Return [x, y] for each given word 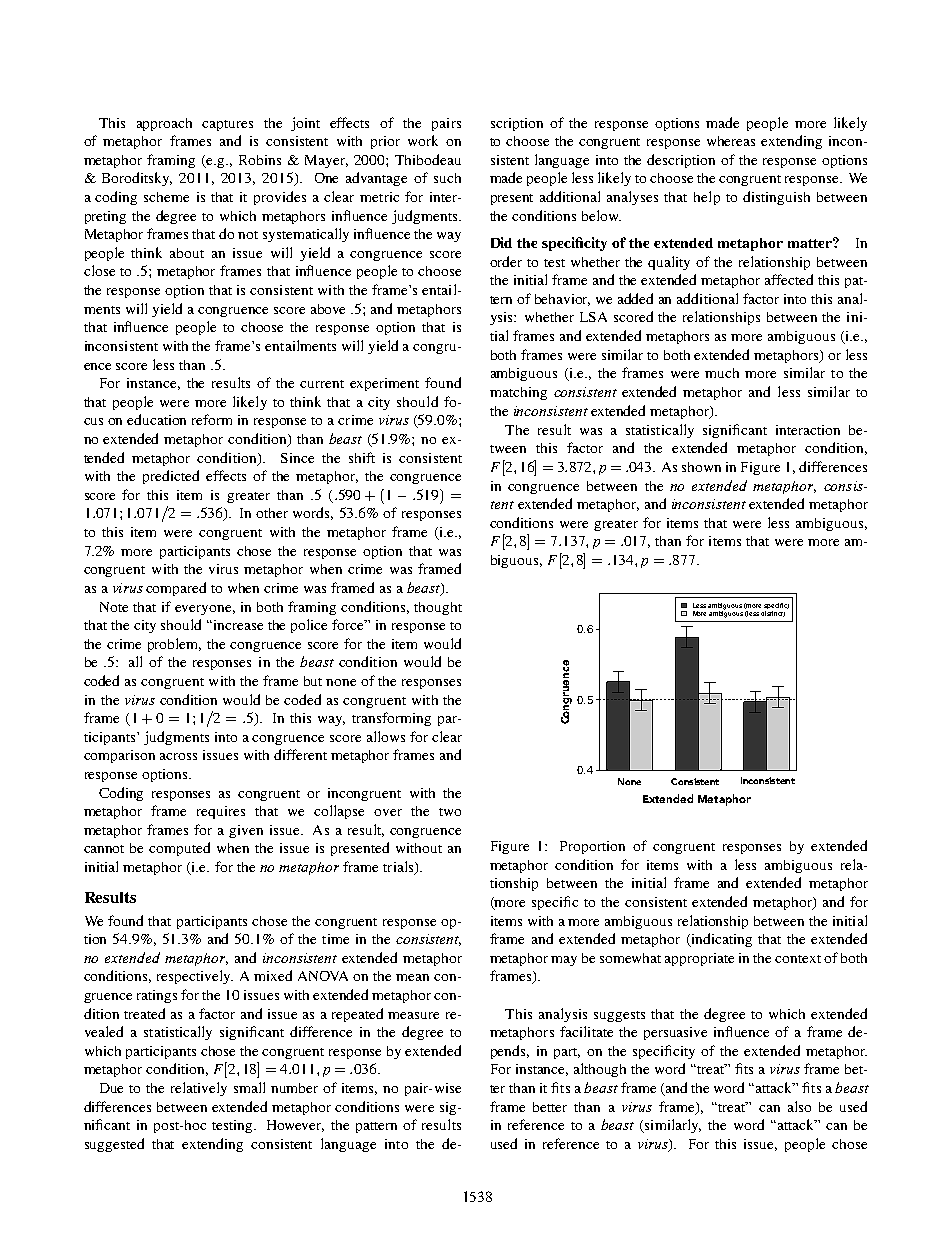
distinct [773, 614]
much [722, 373]
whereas [731, 141]
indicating [720, 940]
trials [399, 868]
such [447, 178]
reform [212, 419]
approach [164, 124]
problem [174, 645]
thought [438, 608]
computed [179, 849]
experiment [384, 384]
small [249, 1087]
